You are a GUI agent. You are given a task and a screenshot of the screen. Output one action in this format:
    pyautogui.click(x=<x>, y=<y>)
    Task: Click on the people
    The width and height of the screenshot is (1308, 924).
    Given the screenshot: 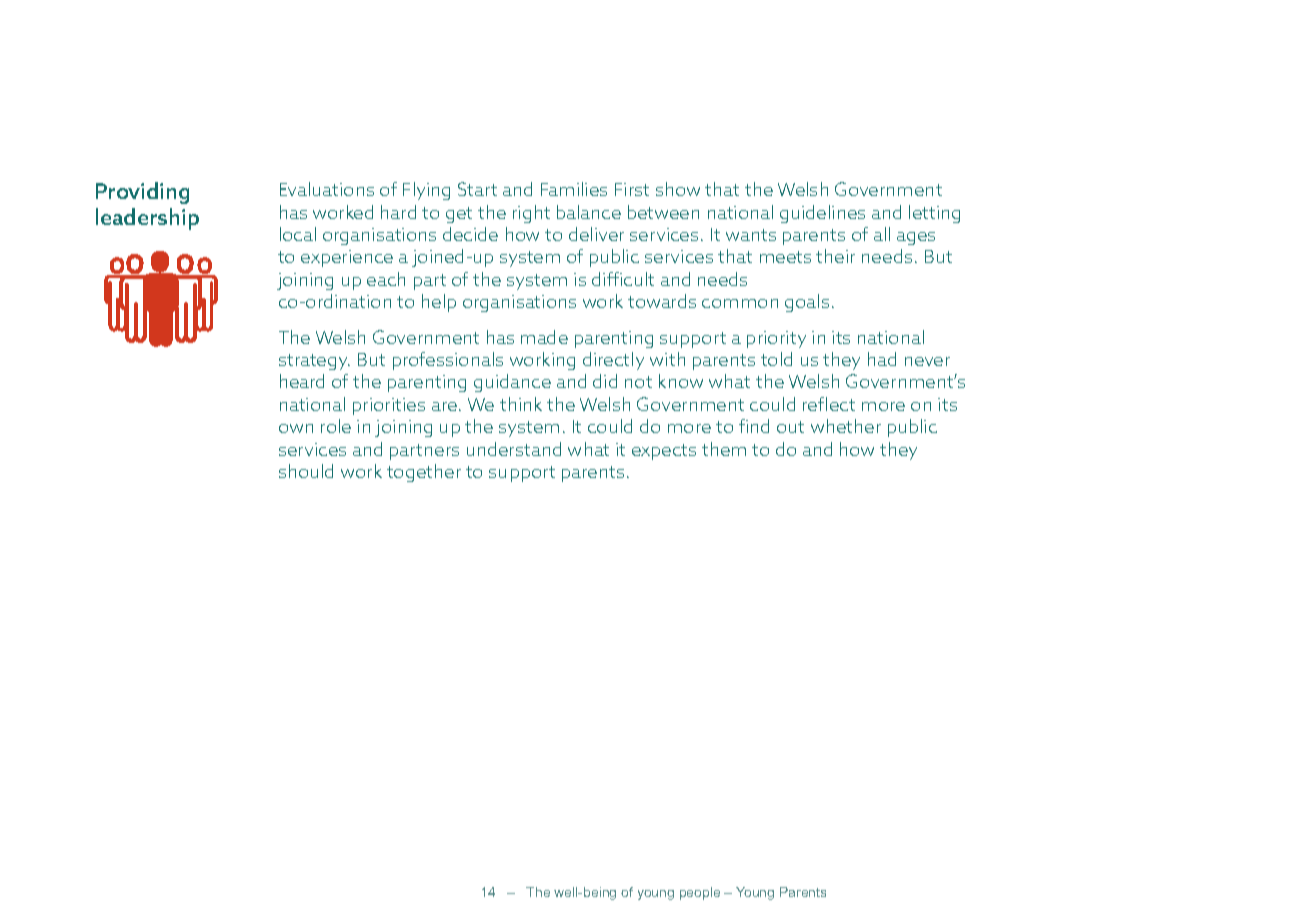 What is the action you would take?
    pyautogui.click(x=700, y=893)
